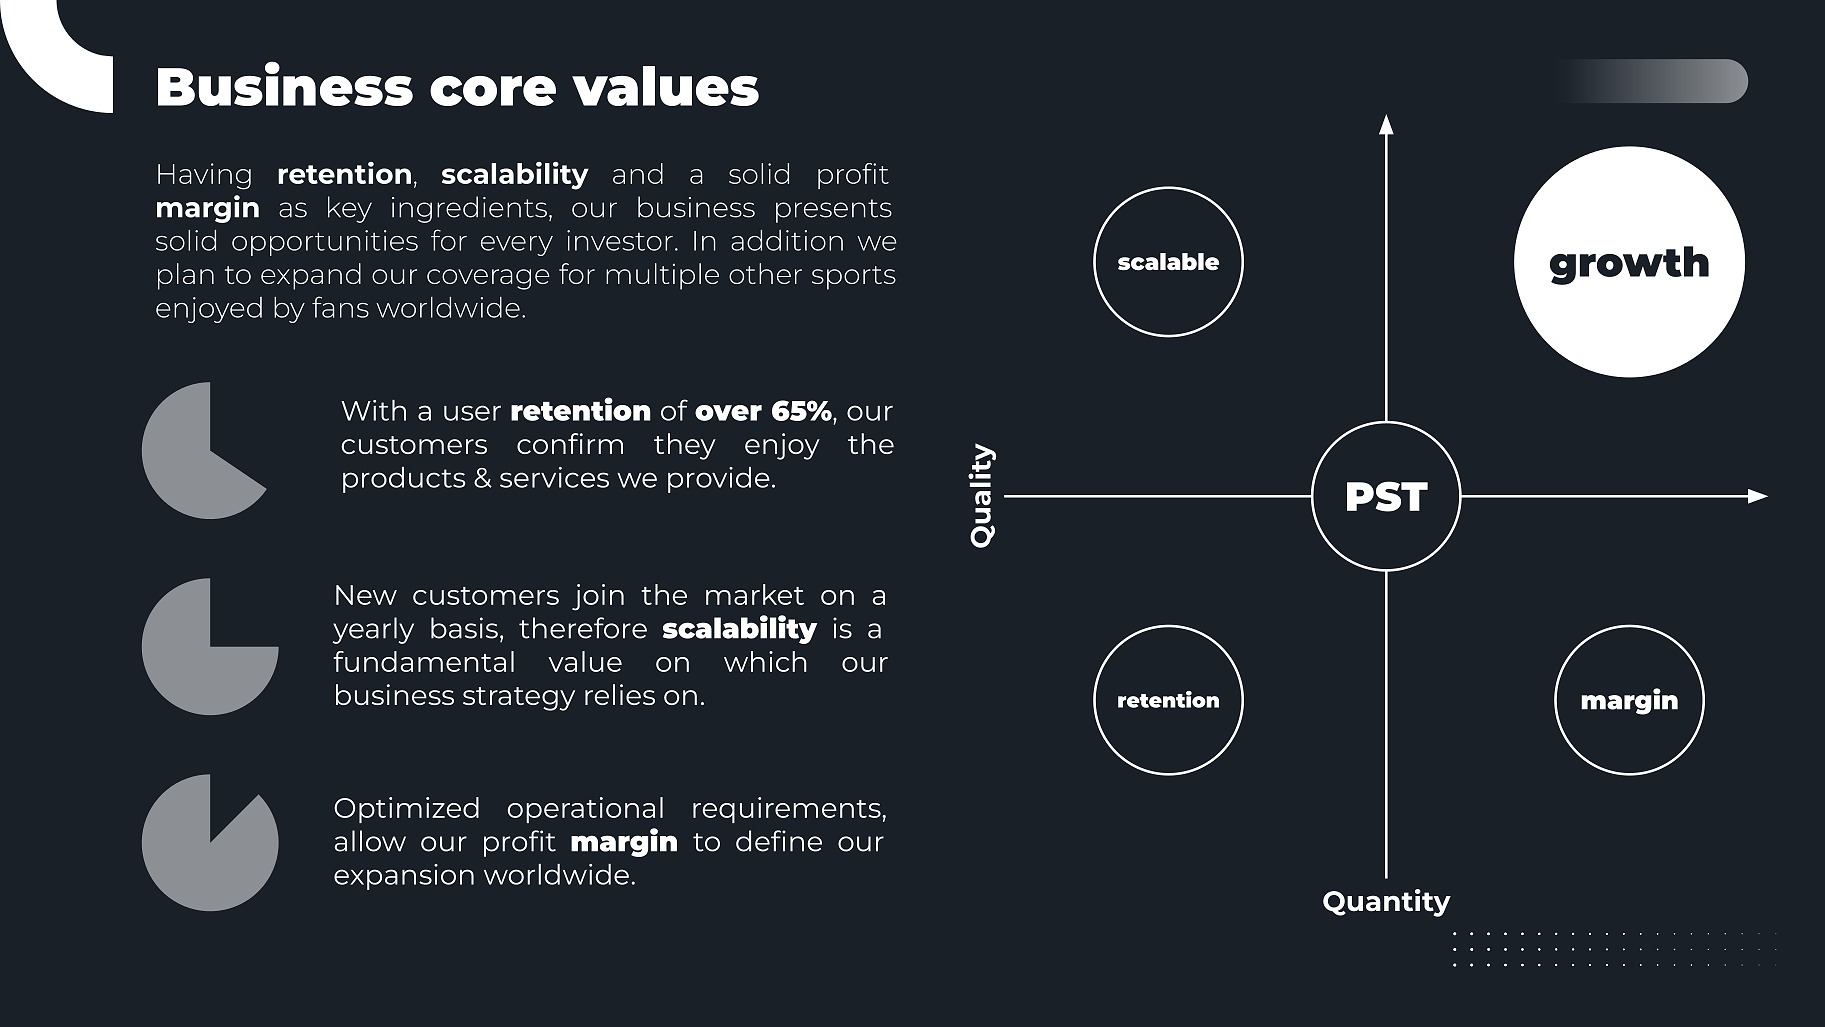  I want to click on scalable, so click(1168, 262).
